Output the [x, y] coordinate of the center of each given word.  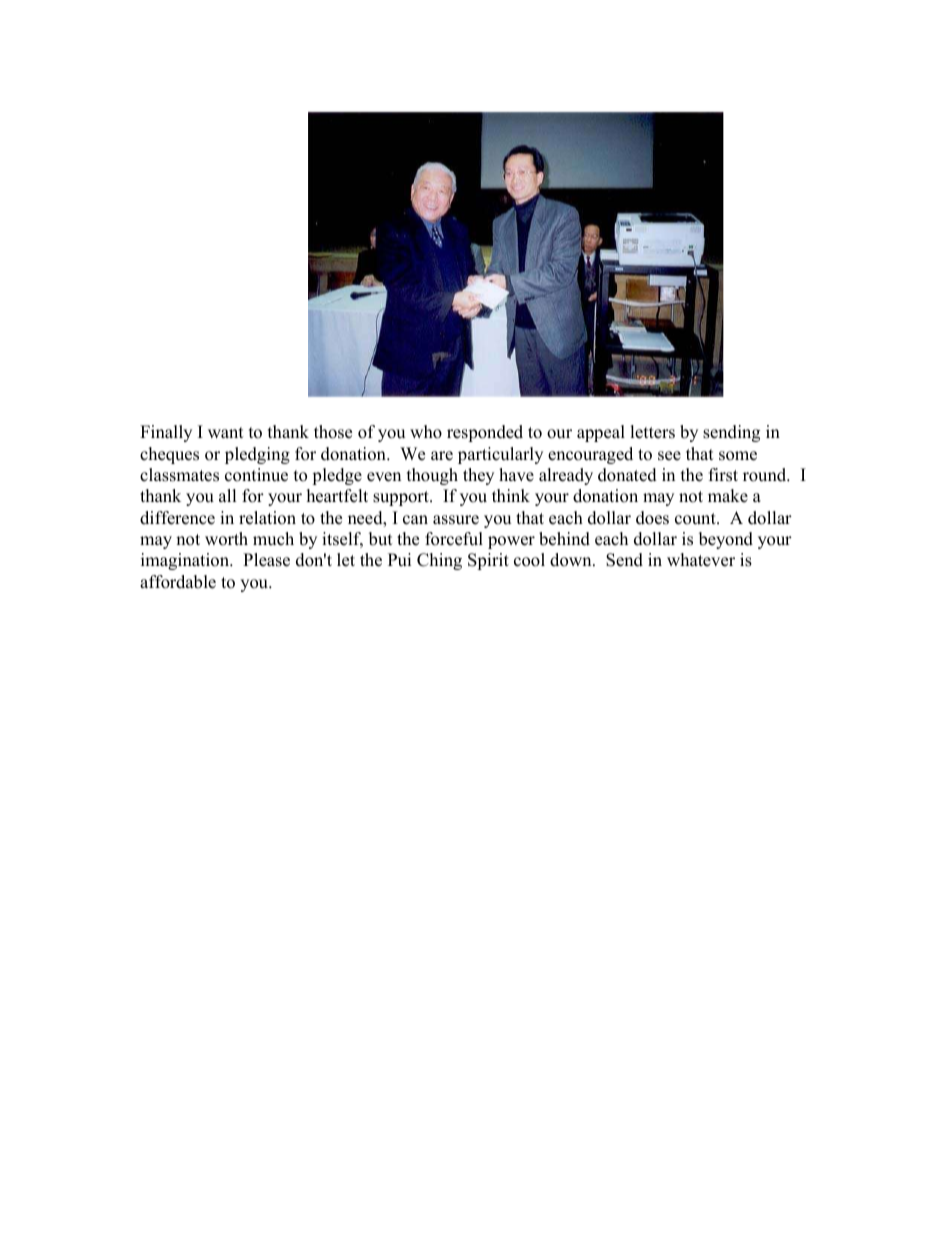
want [226, 432]
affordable [178, 582]
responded [485, 433]
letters [652, 432]
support [402, 498]
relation [267, 518]
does [652, 518]
